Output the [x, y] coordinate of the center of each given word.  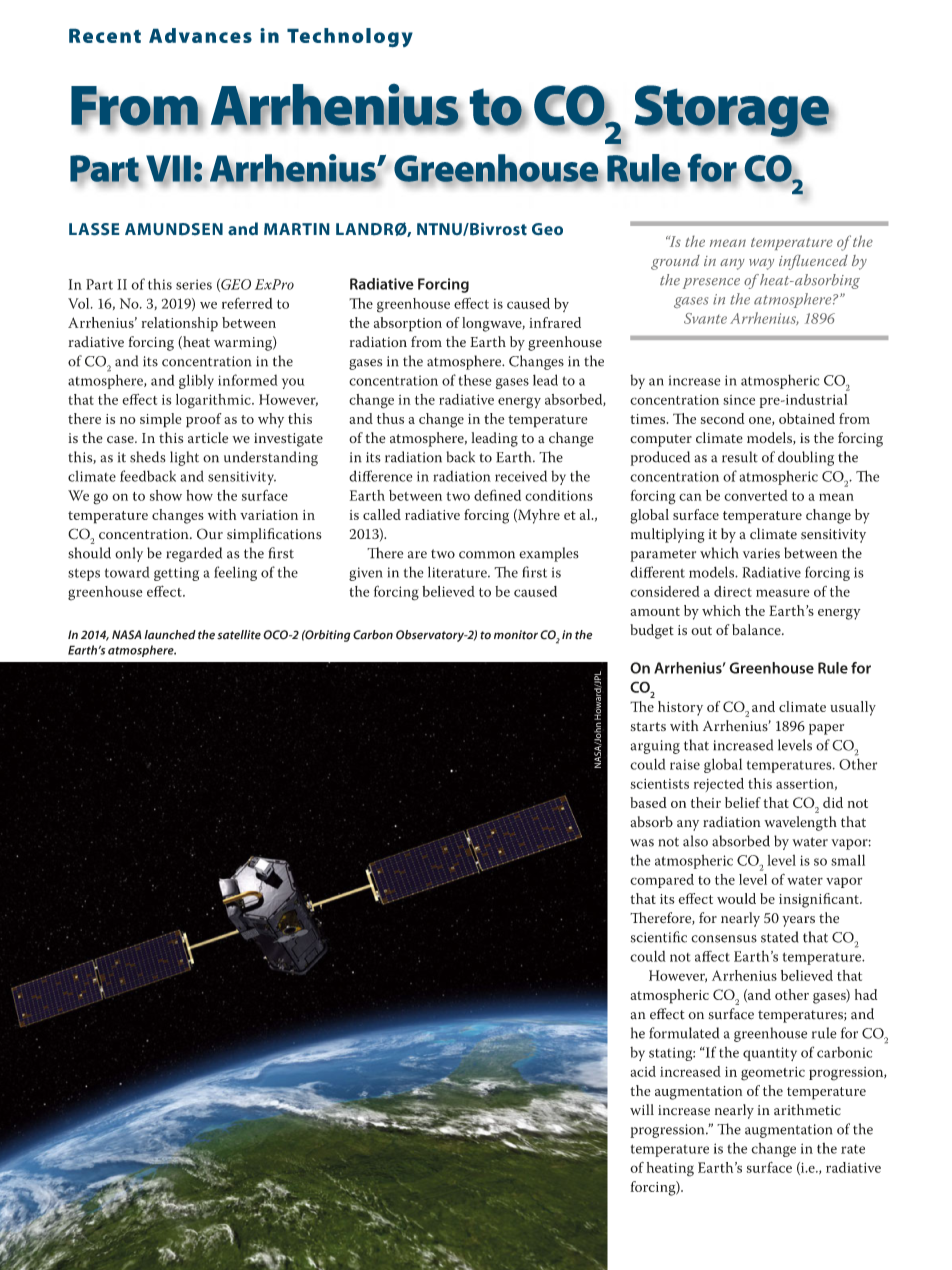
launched [170, 635]
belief [743, 802]
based [648, 802]
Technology [350, 38]
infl [790, 262]
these [475, 380]
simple [161, 420]
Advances [200, 35]
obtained [807, 418]
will [642, 1109]
